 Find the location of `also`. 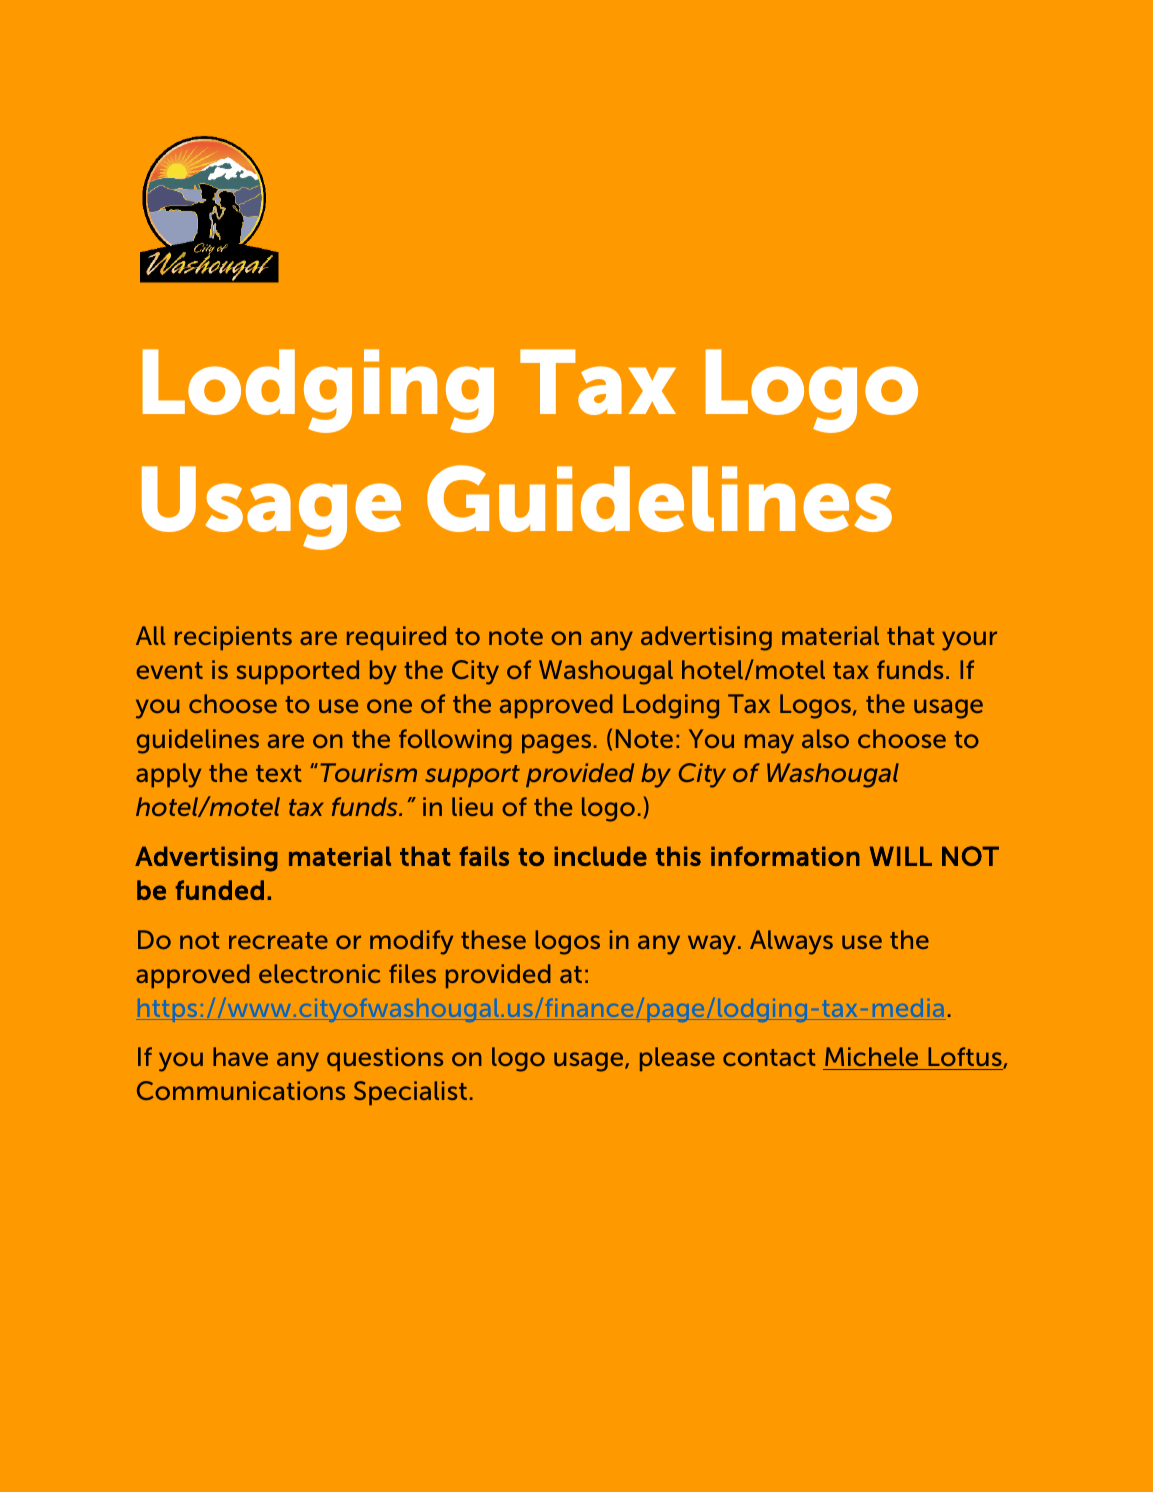

also is located at coordinates (825, 738).
